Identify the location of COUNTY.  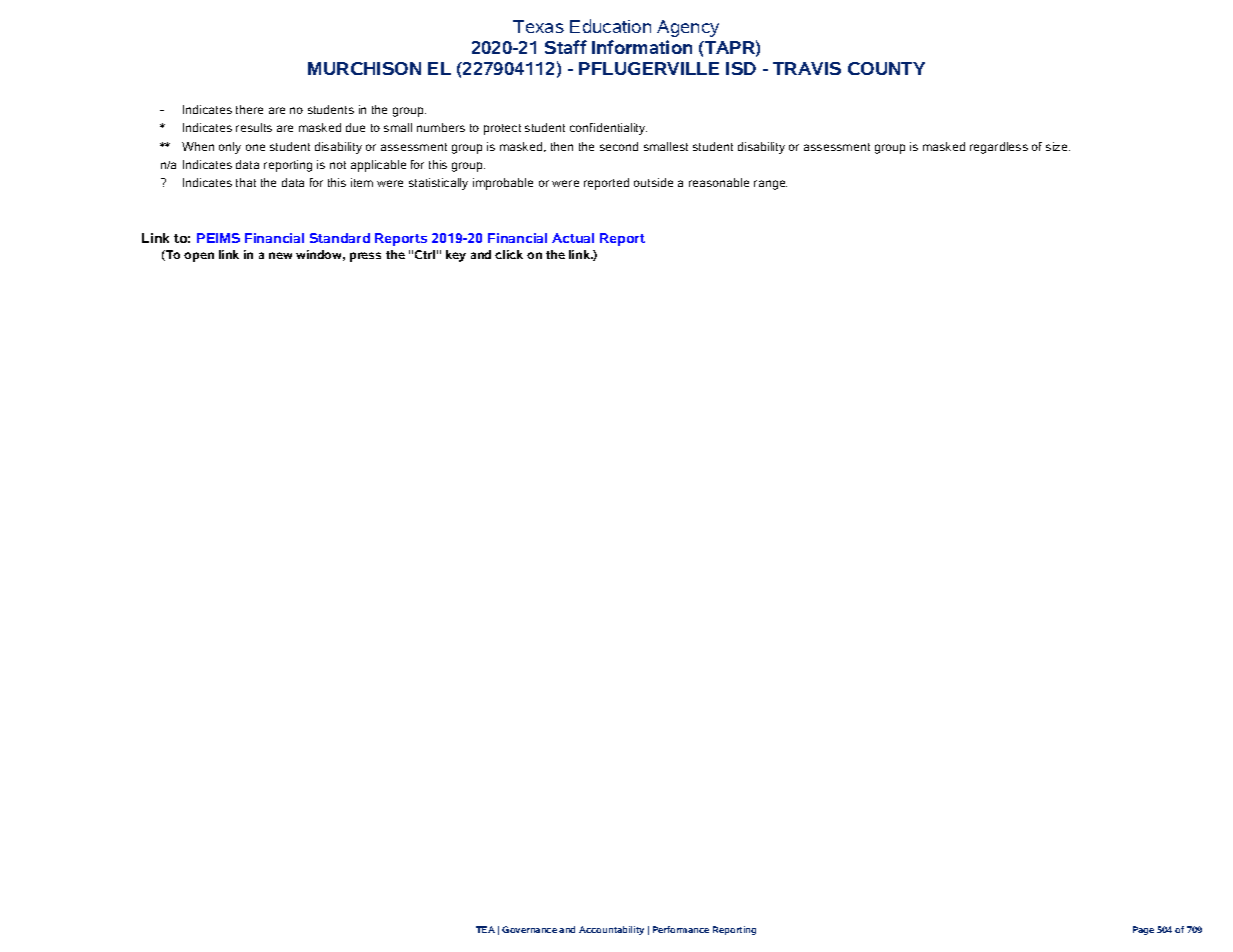
(886, 68).
